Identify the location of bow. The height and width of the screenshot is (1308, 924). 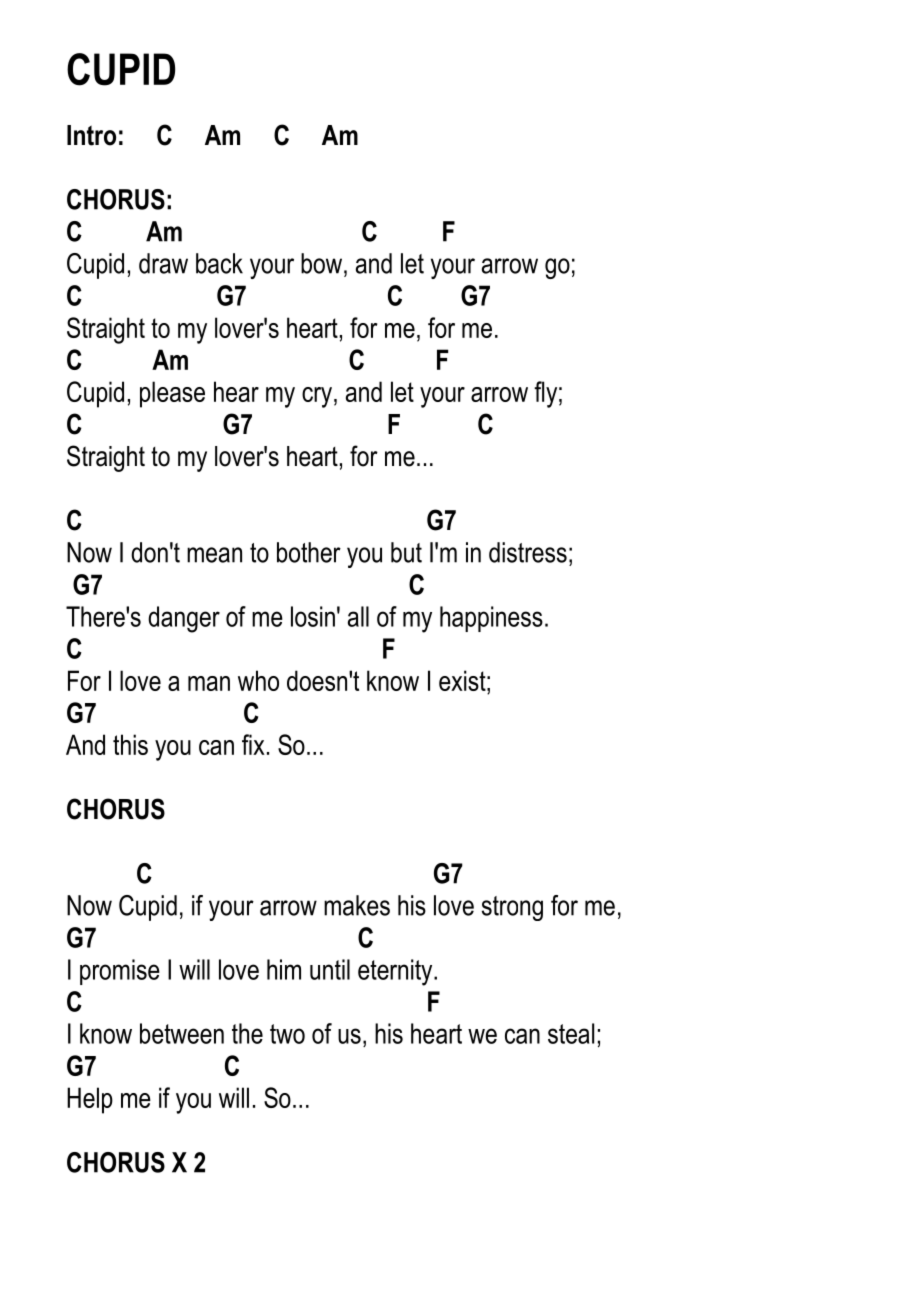
(323, 263).
